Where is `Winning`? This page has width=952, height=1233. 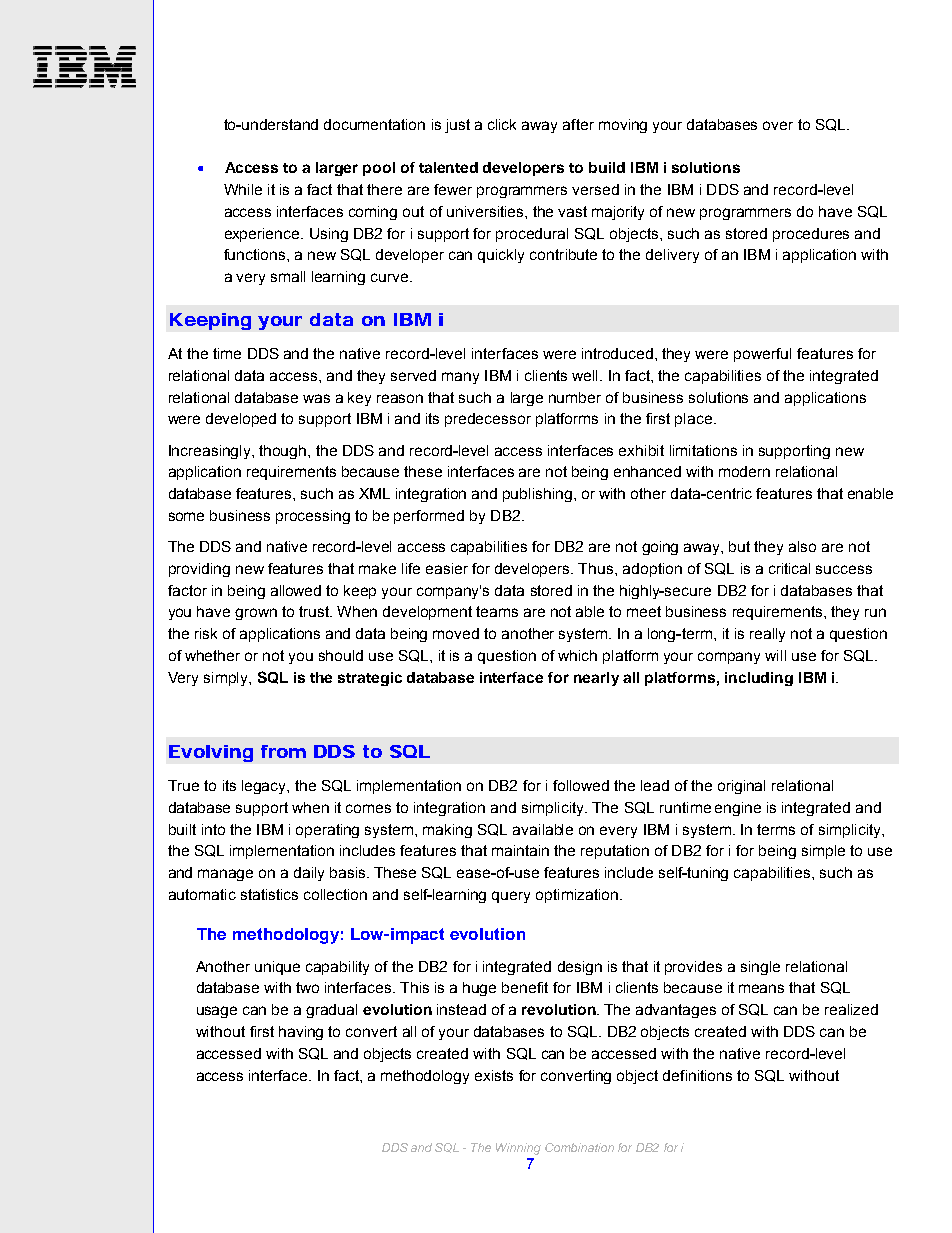
Winning is located at coordinates (518, 1149).
